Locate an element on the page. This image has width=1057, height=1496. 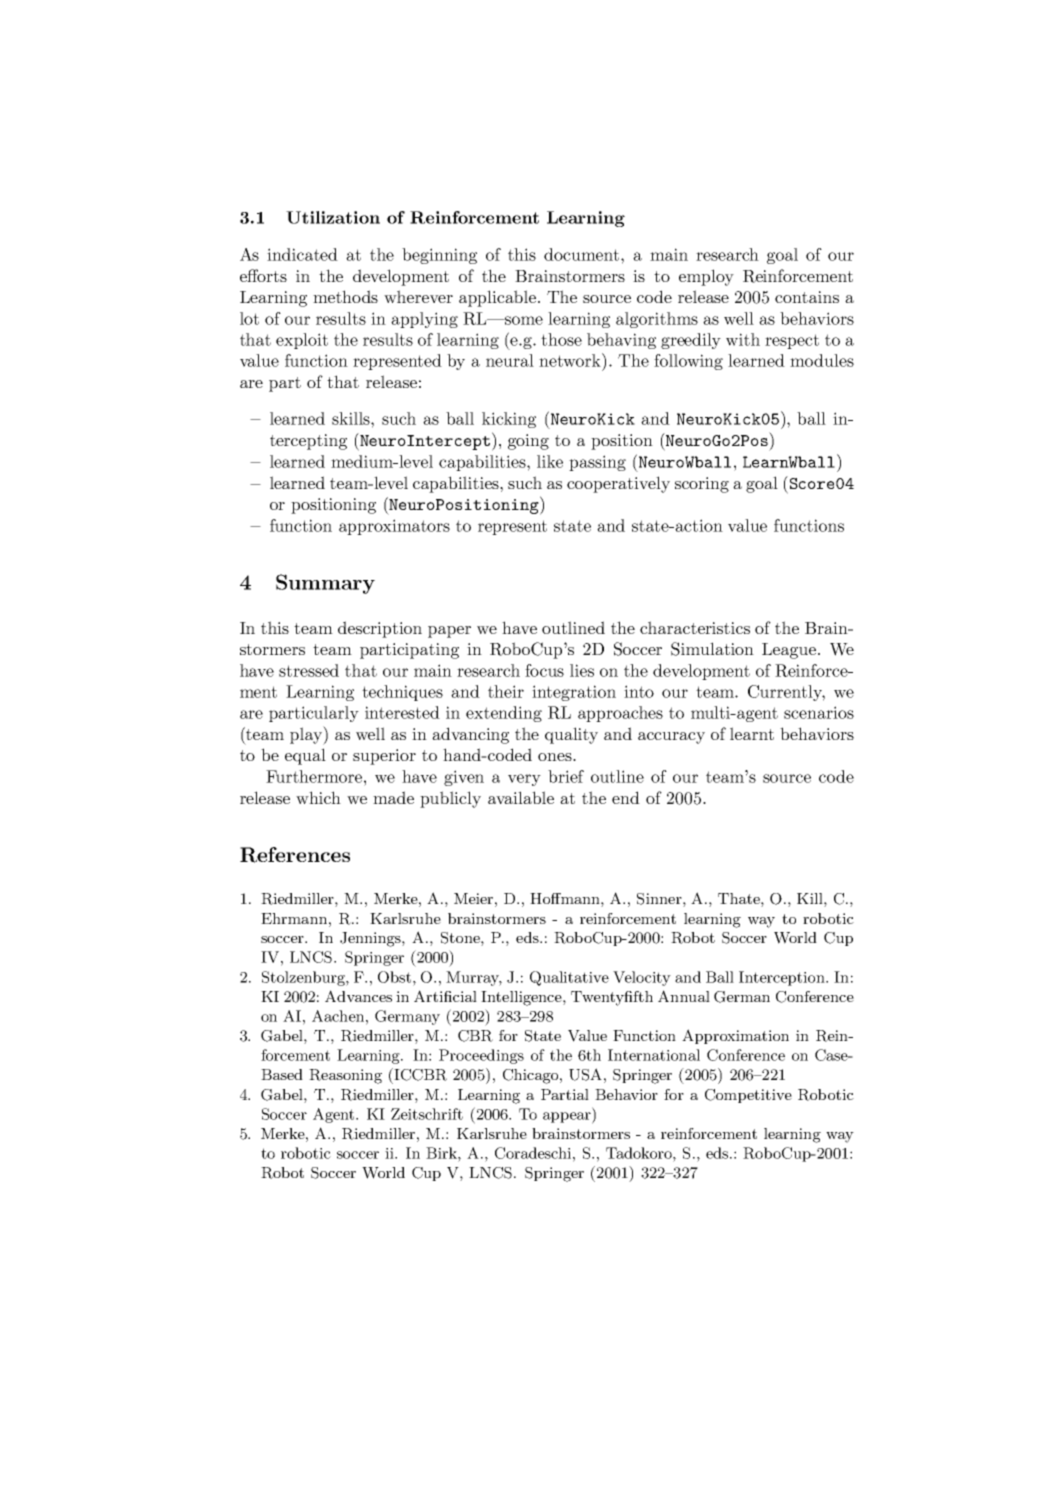
employ is located at coordinates (706, 277).
